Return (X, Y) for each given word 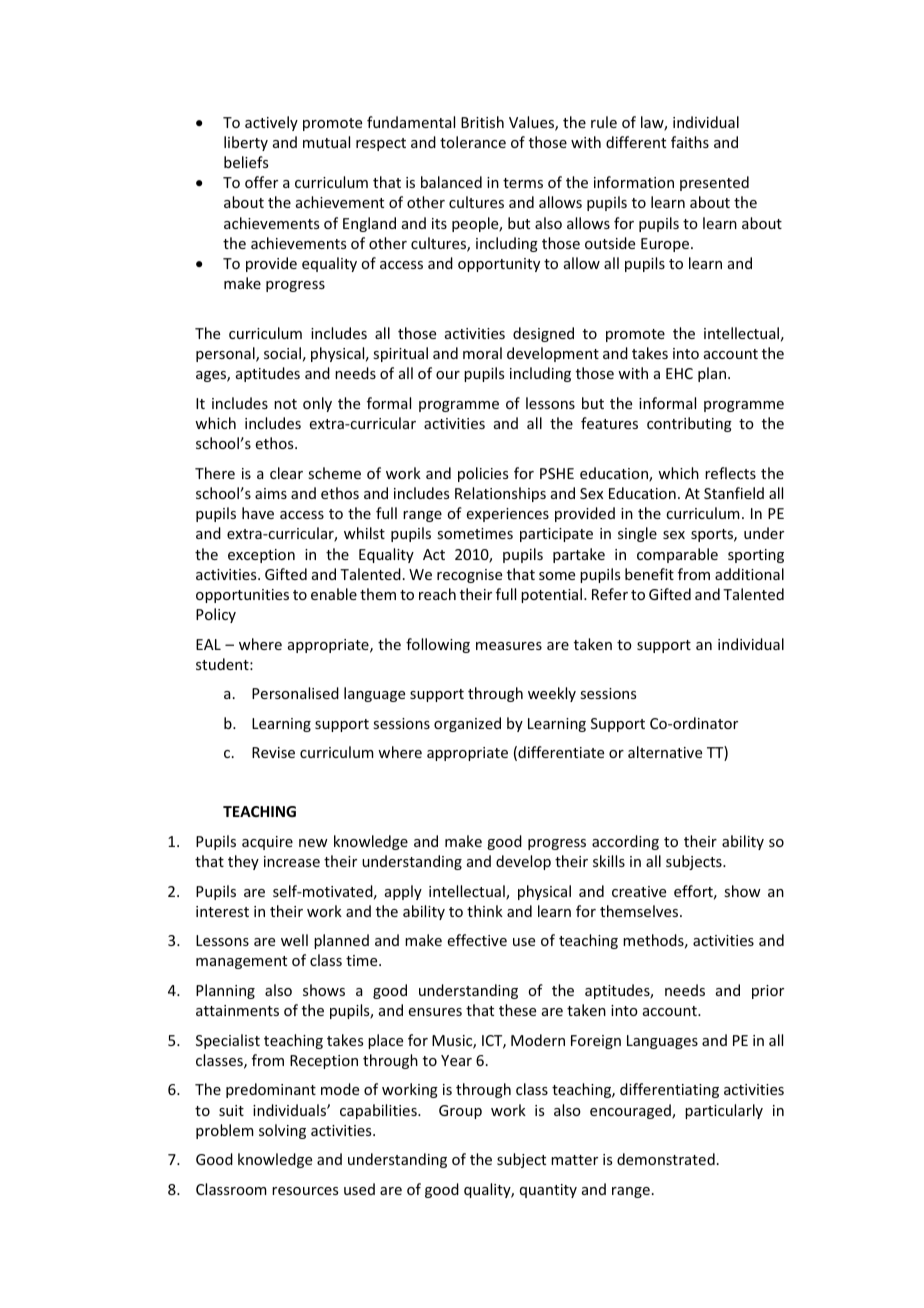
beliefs (246, 162)
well (294, 940)
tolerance (473, 142)
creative (639, 891)
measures (509, 646)
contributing (689, 424)
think (485, 911)
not (285, 404)
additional (749, 574)
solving (282, 1131)
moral (482, 353)
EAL (208, 644)
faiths (690, 142)
